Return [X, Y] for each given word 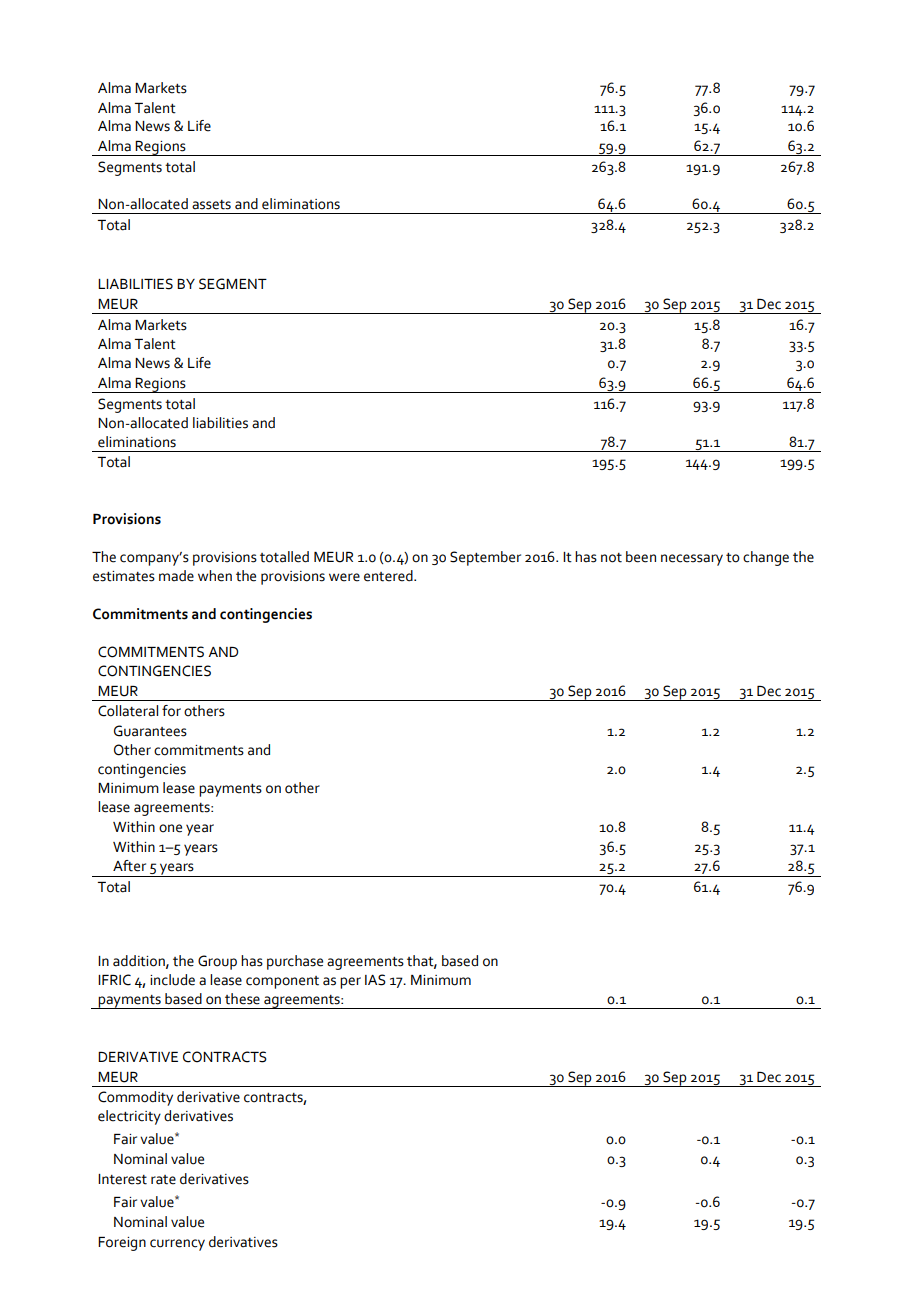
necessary [692, 560]
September [485, 558]
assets [211, 205]
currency [177, 1245]
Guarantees [150, 731]
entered [389, 576]
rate [163, 1180]
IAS [375, 980]
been [641, 557]
